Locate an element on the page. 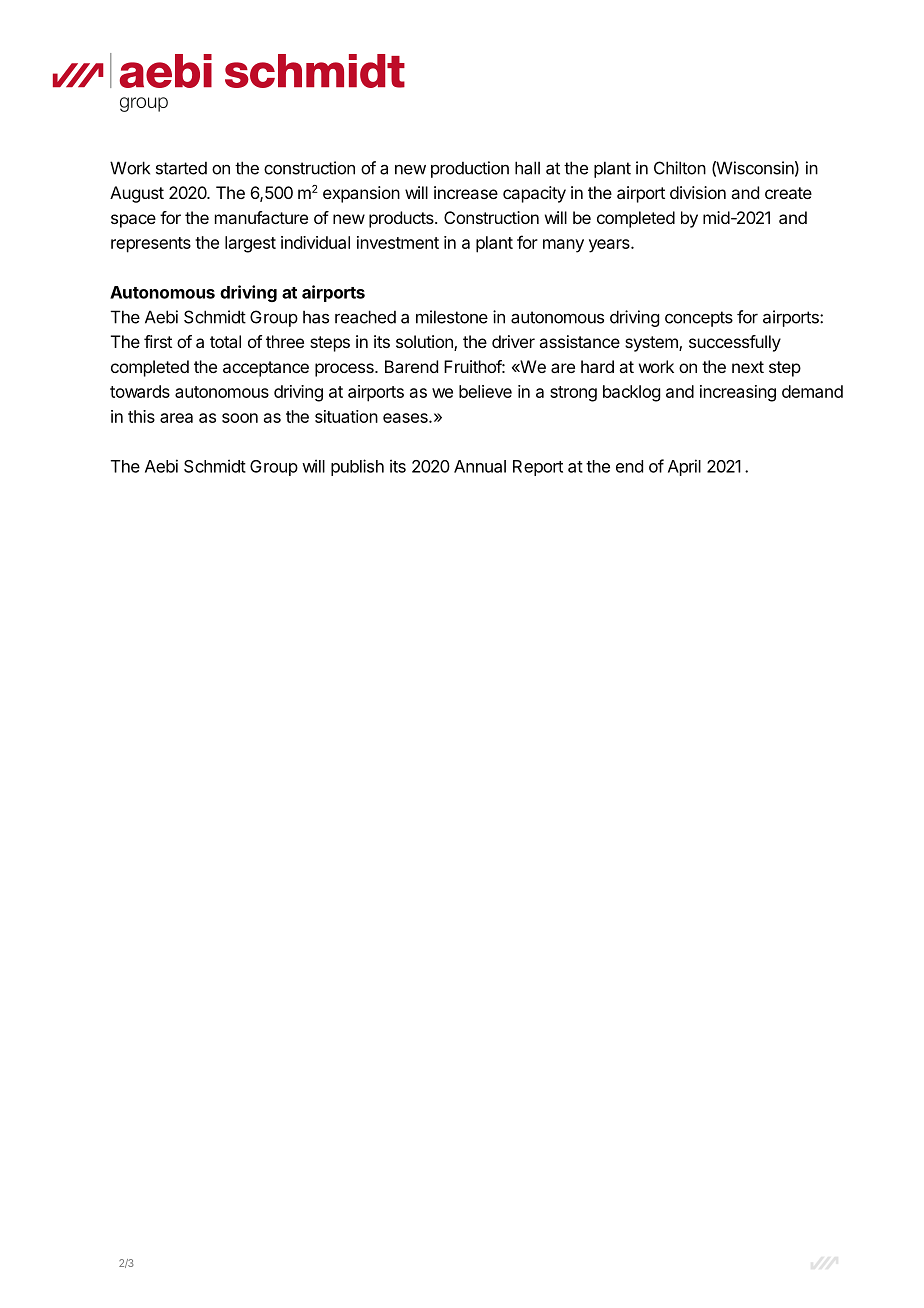 Image resolution: width=924 pixels, height=1308 pixels. many is located at coordinates (563, 246).
